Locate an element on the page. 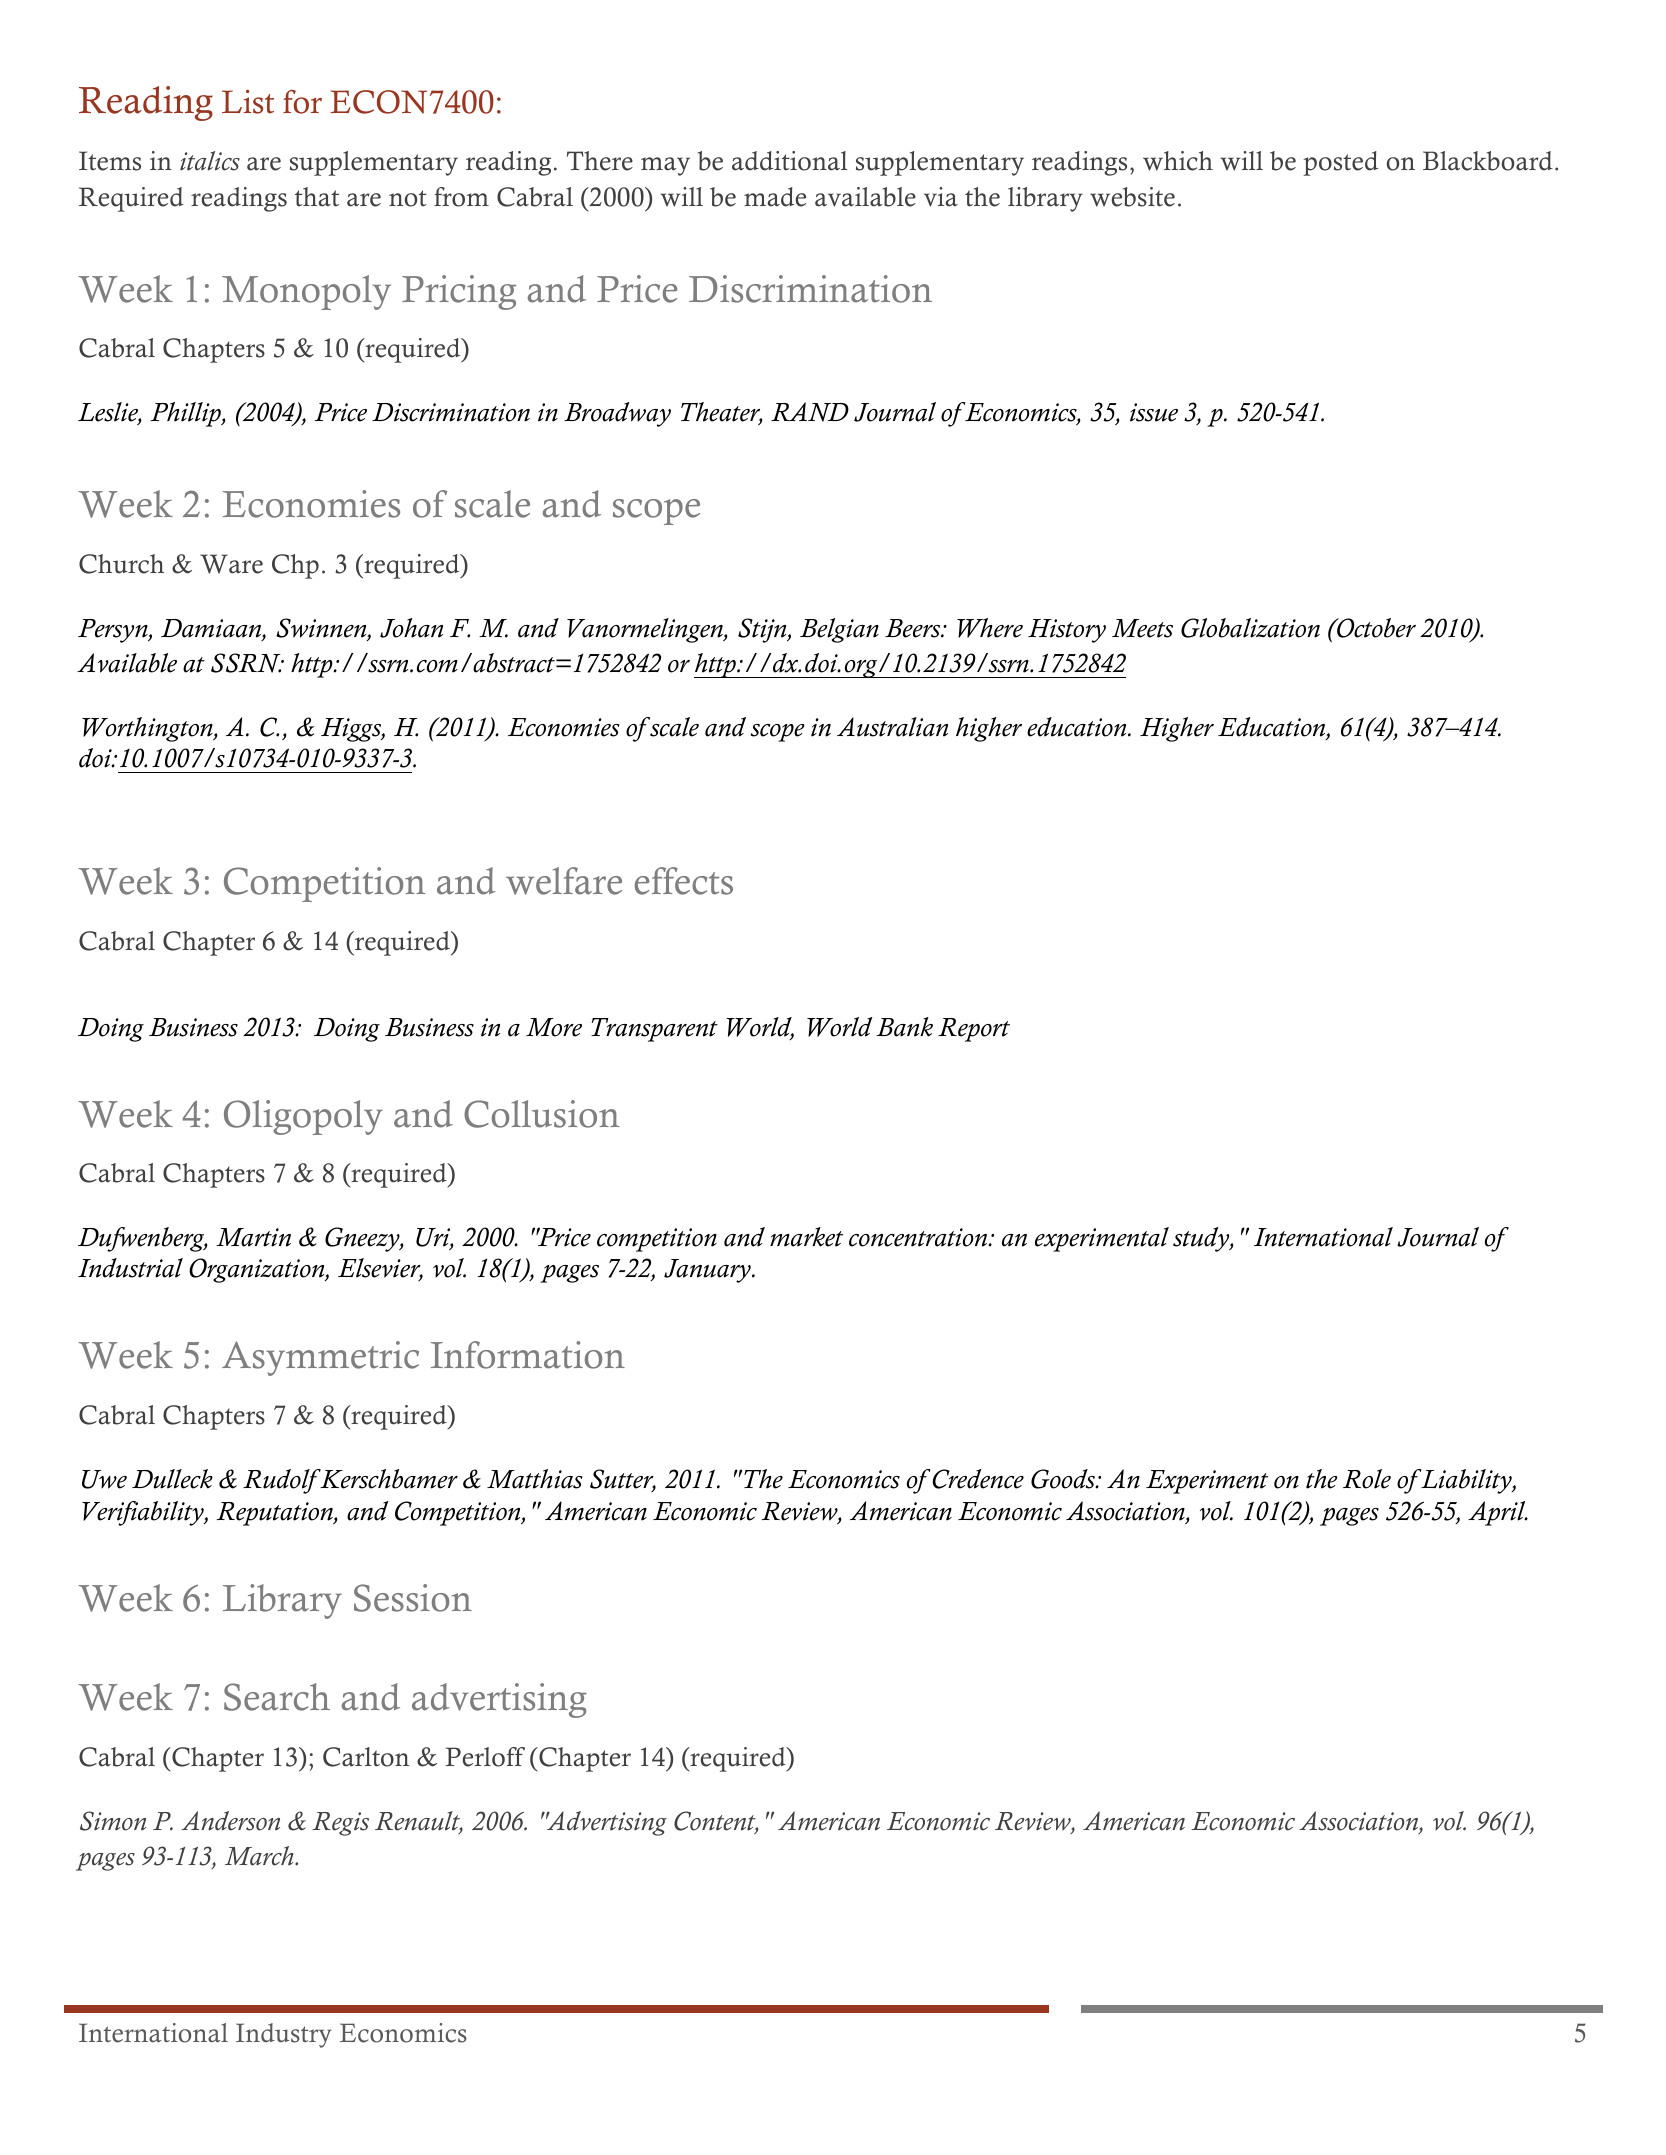  additional is located at coordinates (789, 161).
